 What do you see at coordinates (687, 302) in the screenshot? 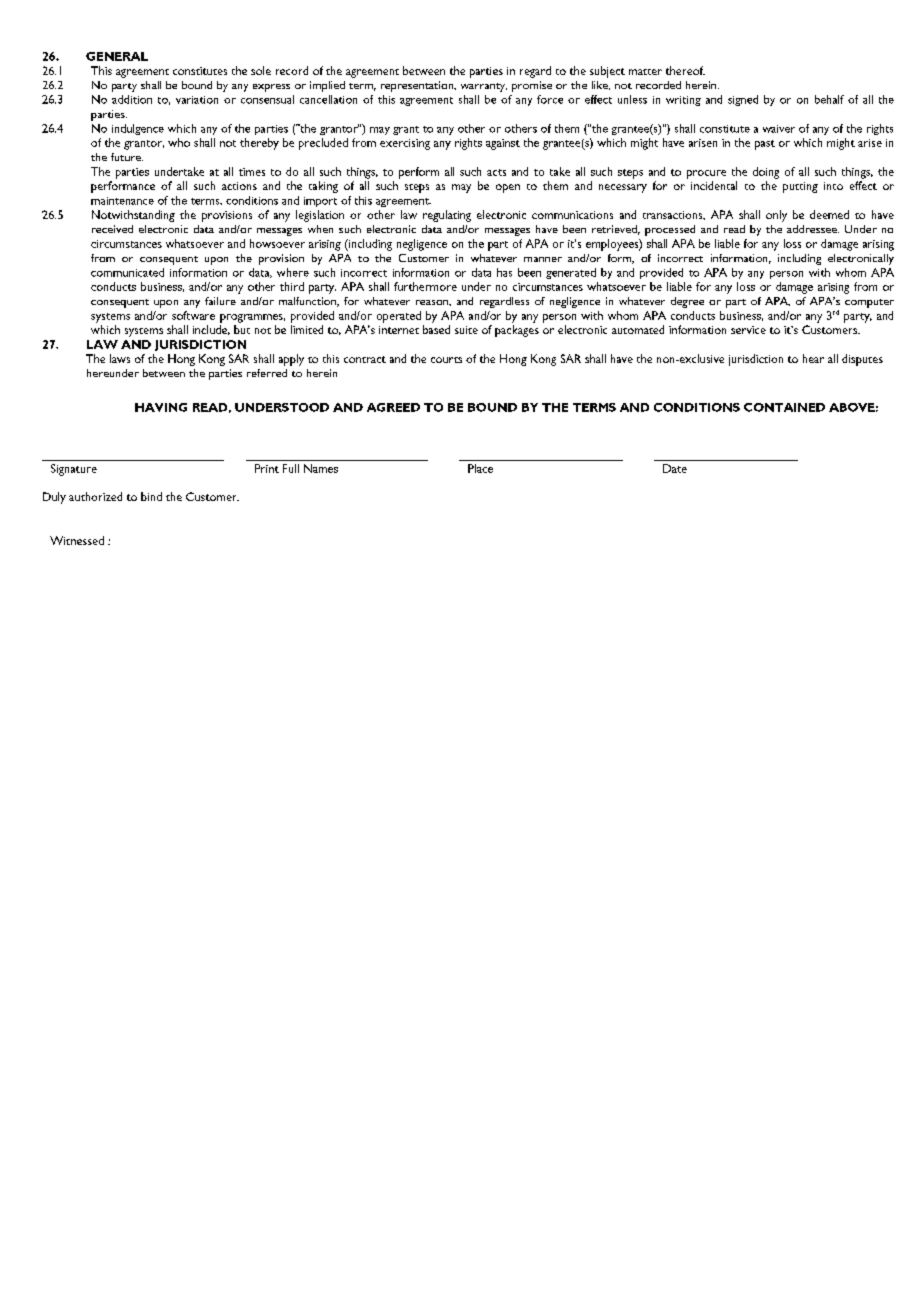
I see `degree` at bounding box center [687, 302].
